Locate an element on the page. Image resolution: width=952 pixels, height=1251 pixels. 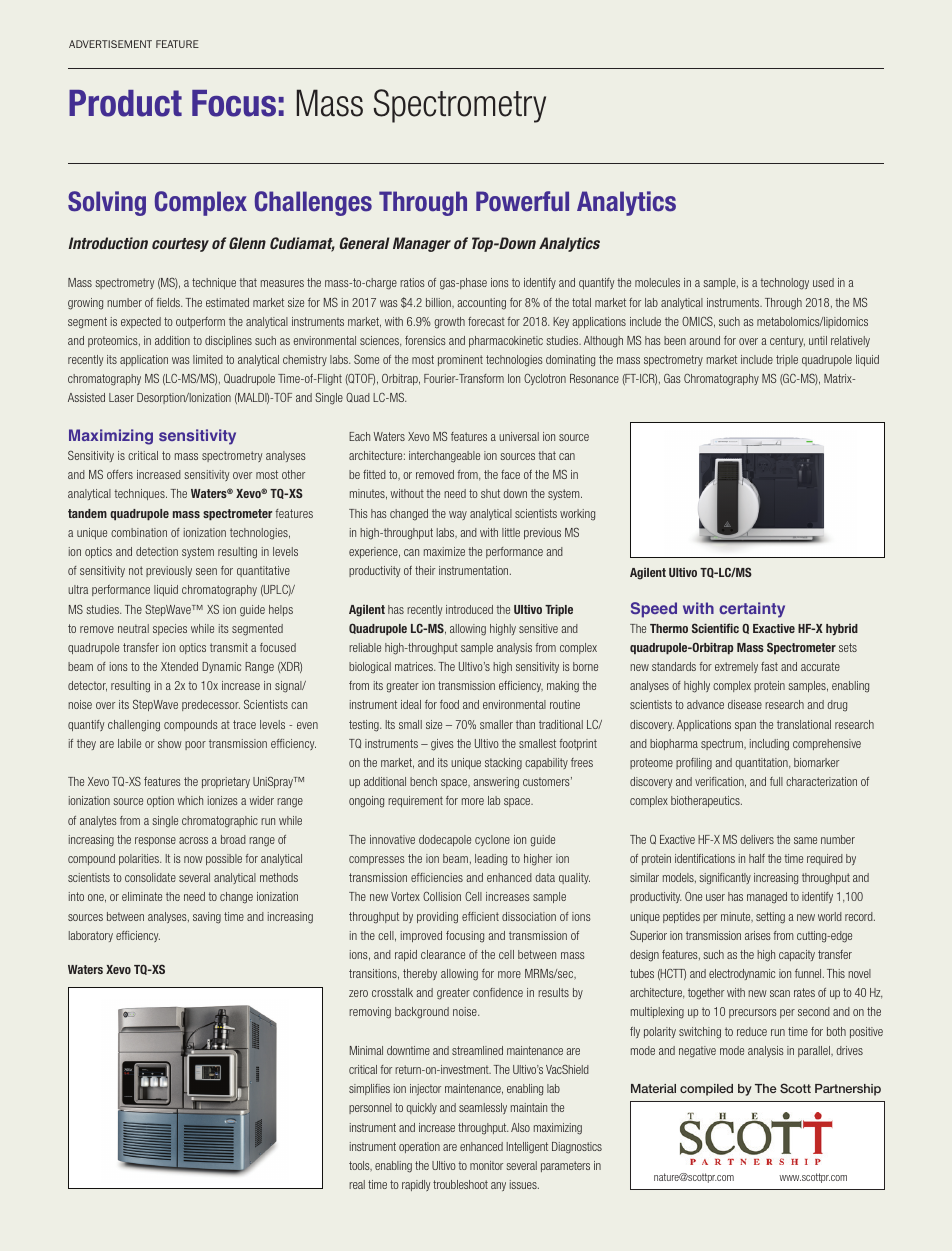
technology is located at coordinates (784, 284).
